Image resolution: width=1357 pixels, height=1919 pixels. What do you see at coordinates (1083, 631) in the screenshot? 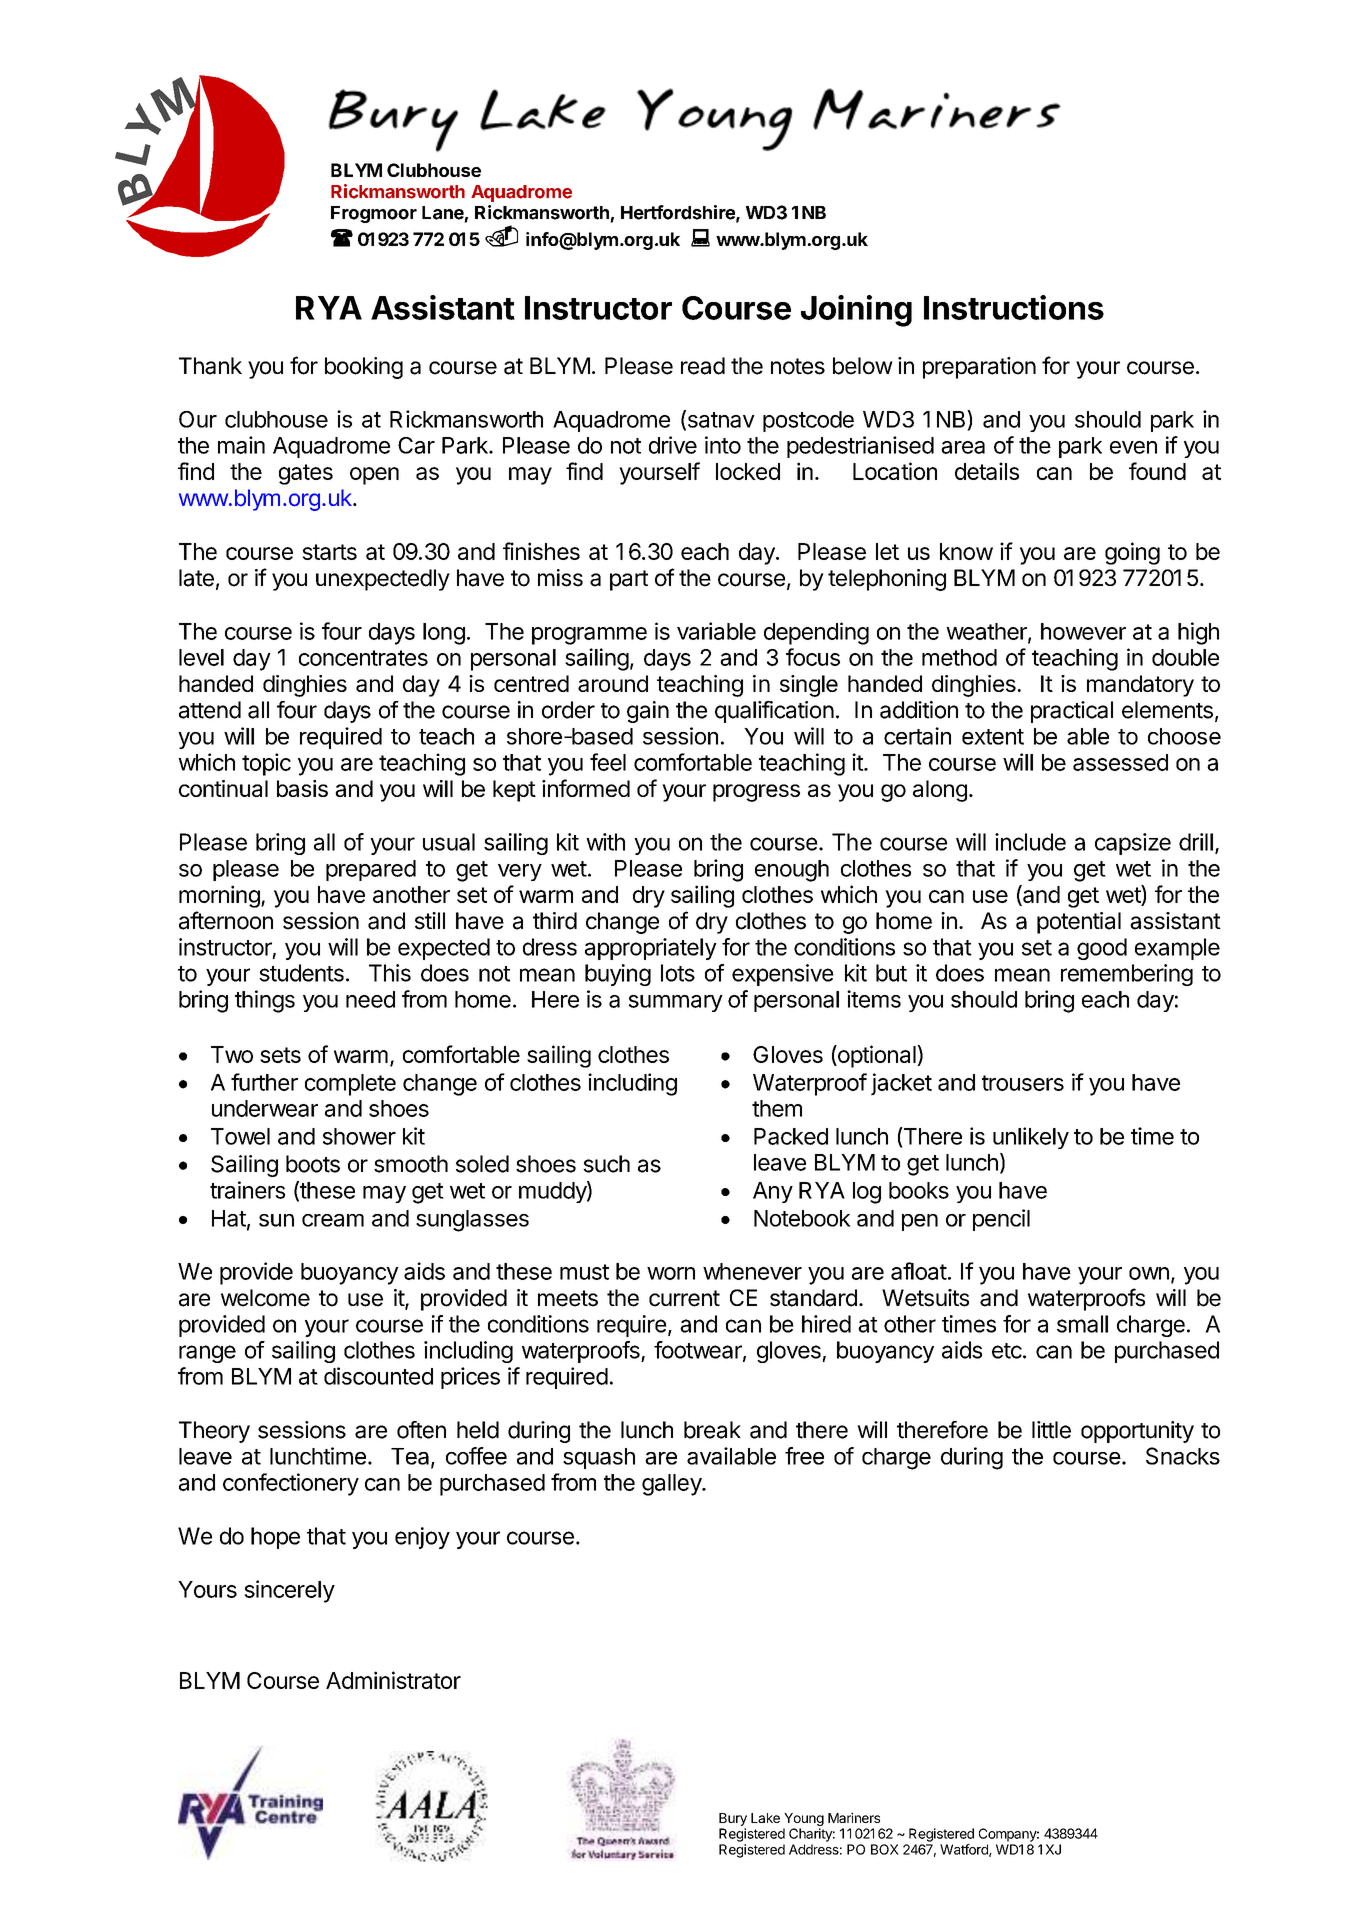
I see `however` at bounding box center [1083, 631].
